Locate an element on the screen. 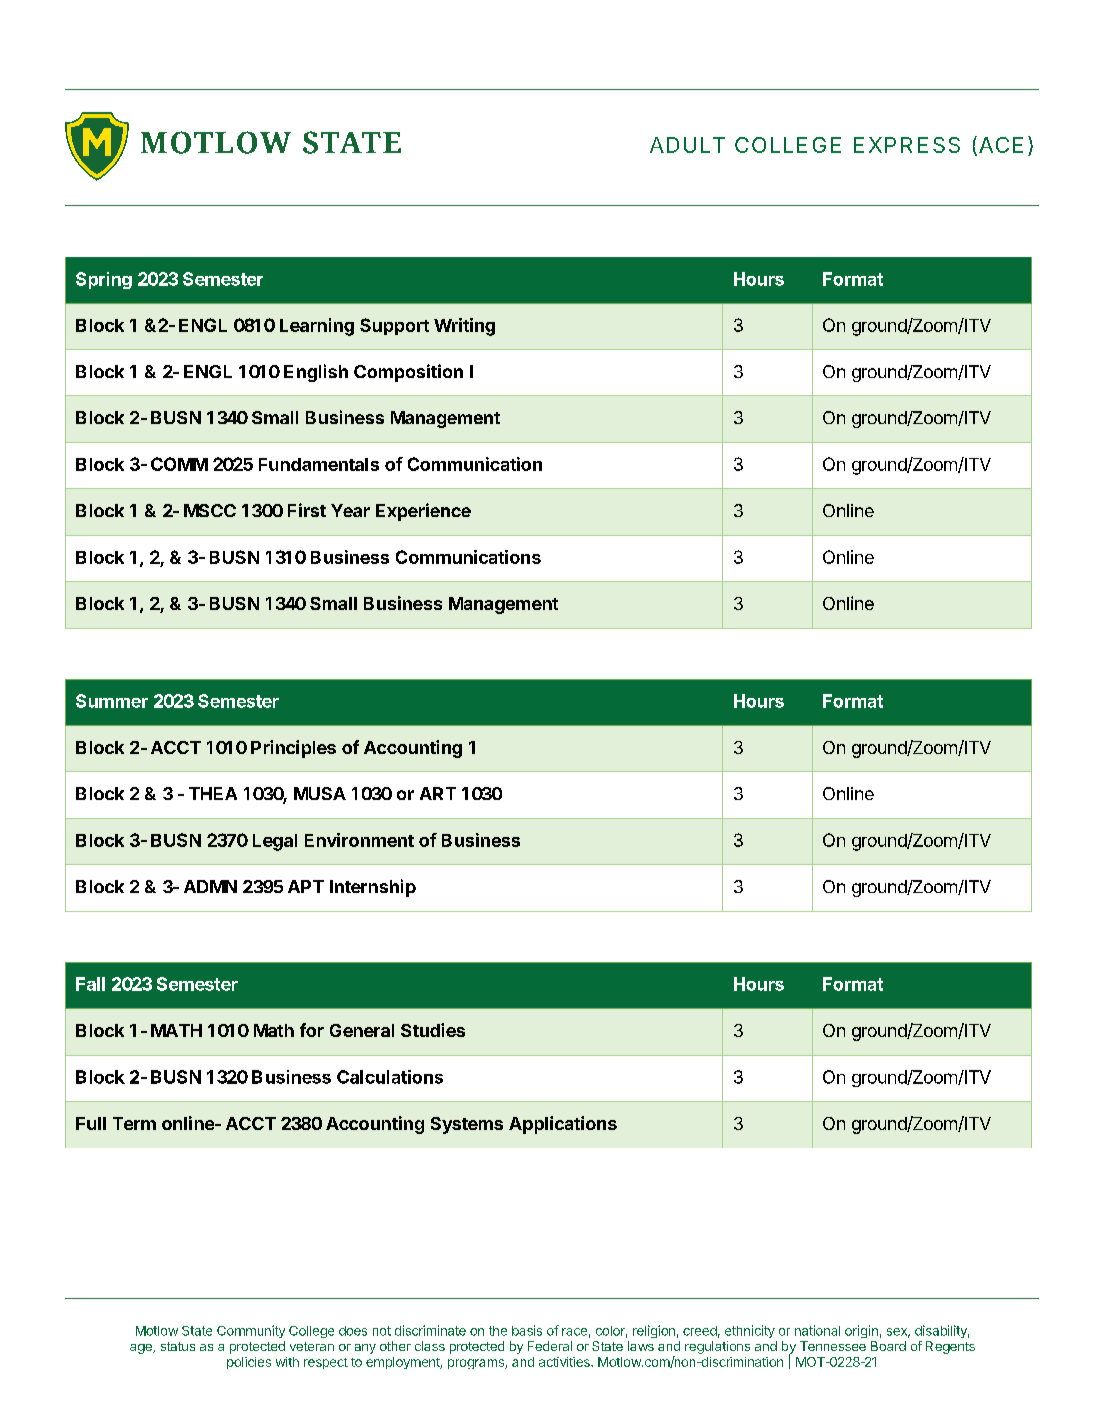  Studies is located at coordinates (433, 1030).
